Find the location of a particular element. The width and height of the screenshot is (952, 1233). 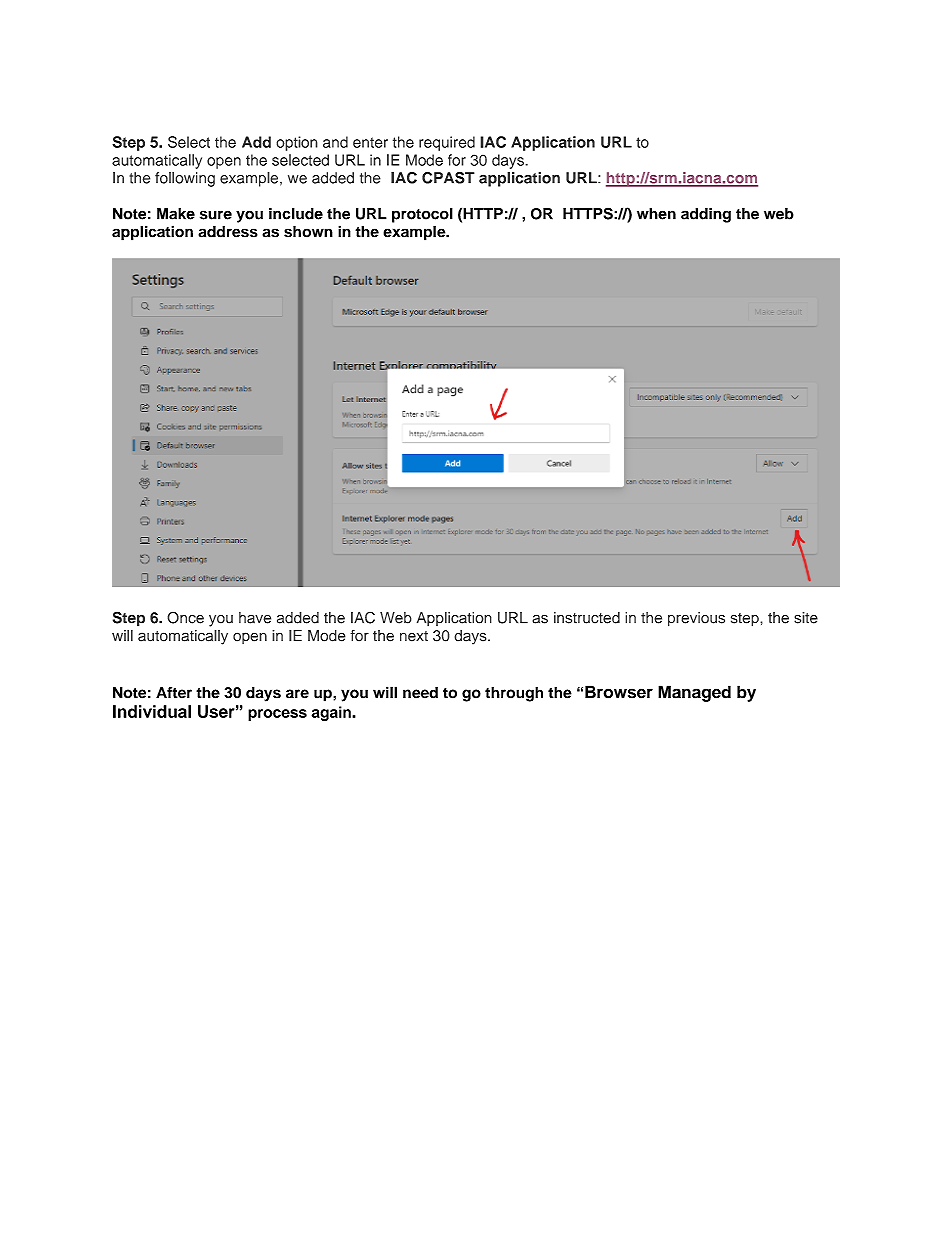

through is located at coordinates (514, 694).
